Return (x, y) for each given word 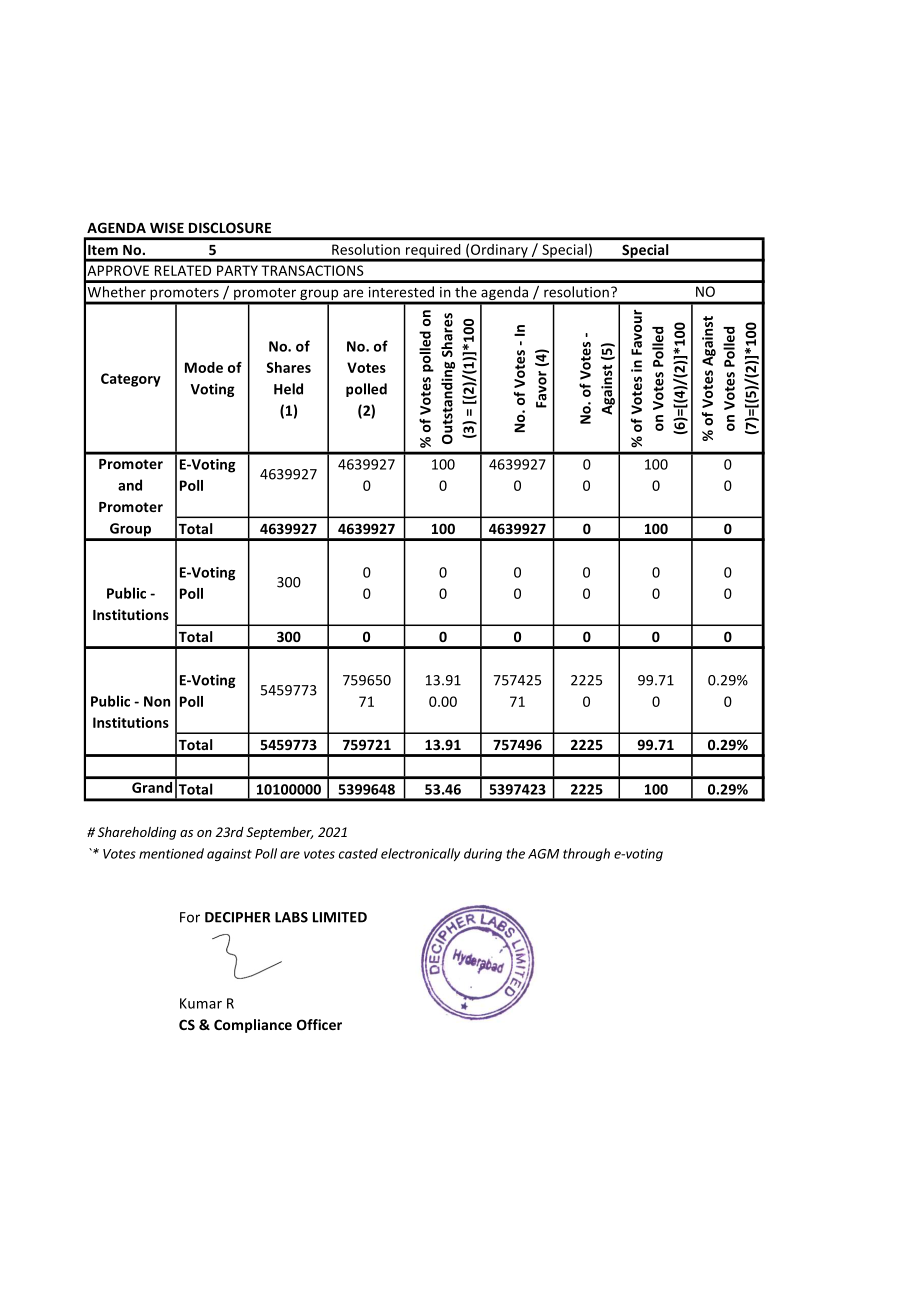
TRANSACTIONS (312, 270)
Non (157, 701)
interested (401, 292)
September (279, 833)
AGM (543, 854)
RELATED (183, 270)
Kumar (201, 1003)
